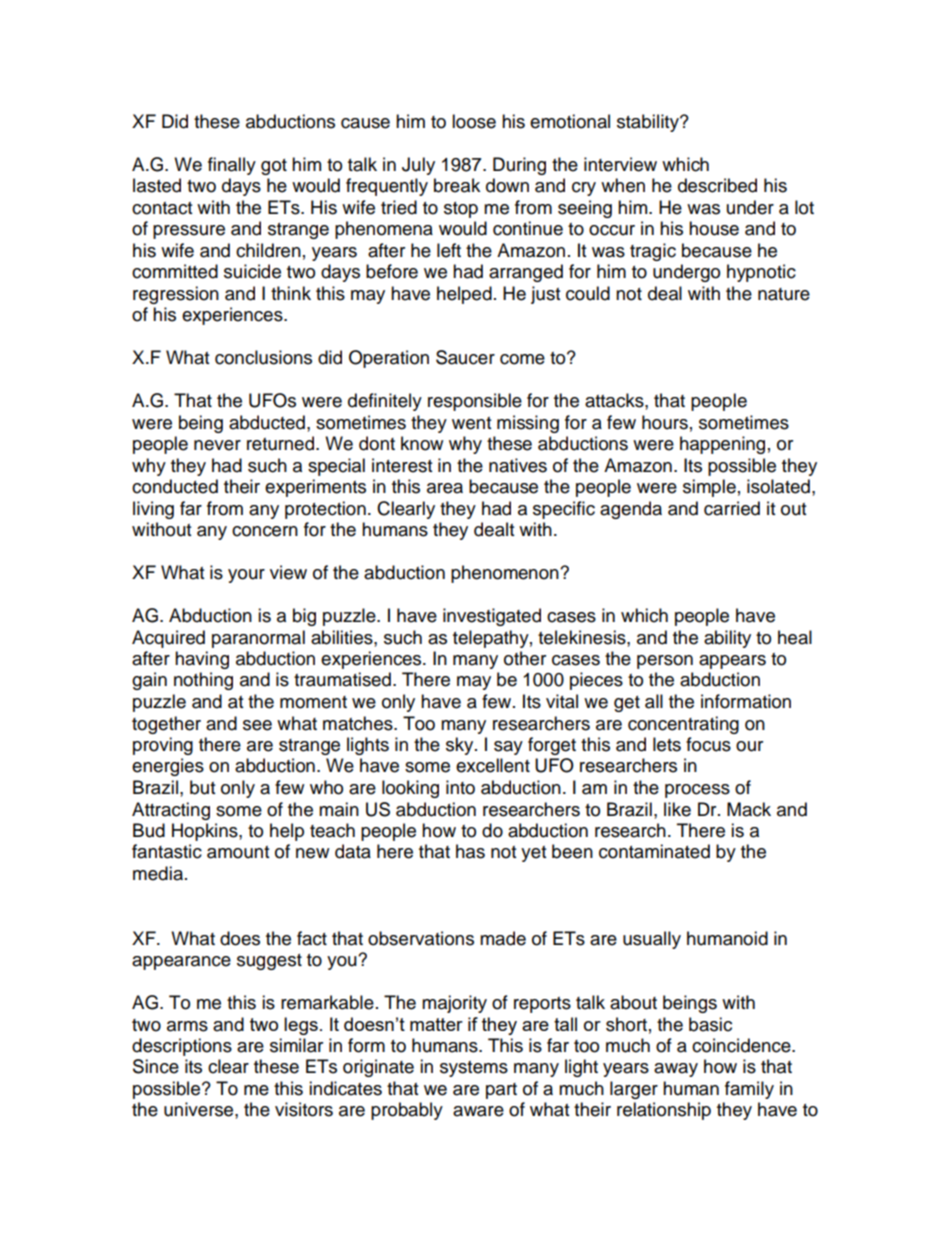  What do you see at coordinates (749, 809) in the image?
I see `Mack` at bounding box center [749, 809].
